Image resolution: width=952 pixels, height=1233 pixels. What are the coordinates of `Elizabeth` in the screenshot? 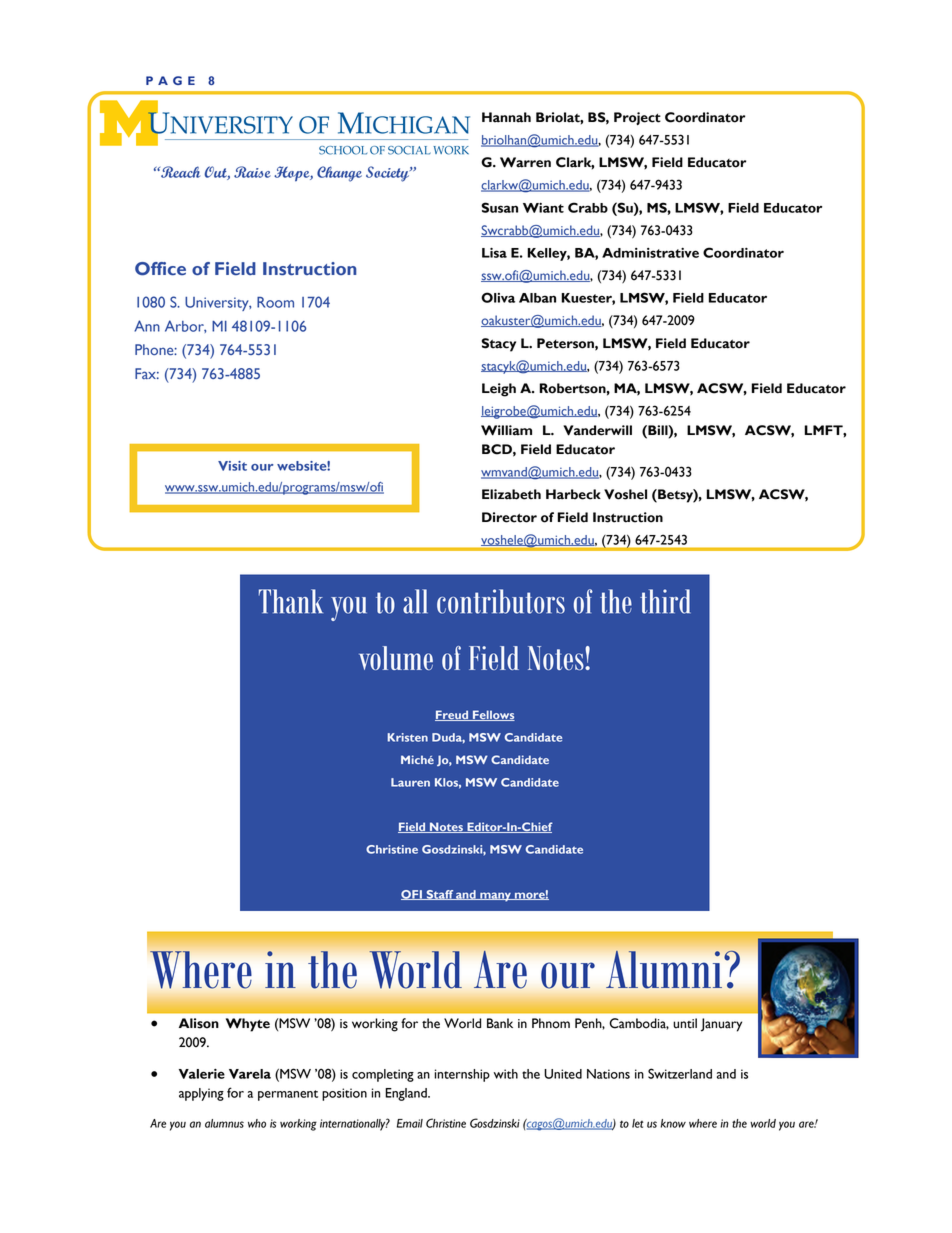 It's located at (511, 494).
